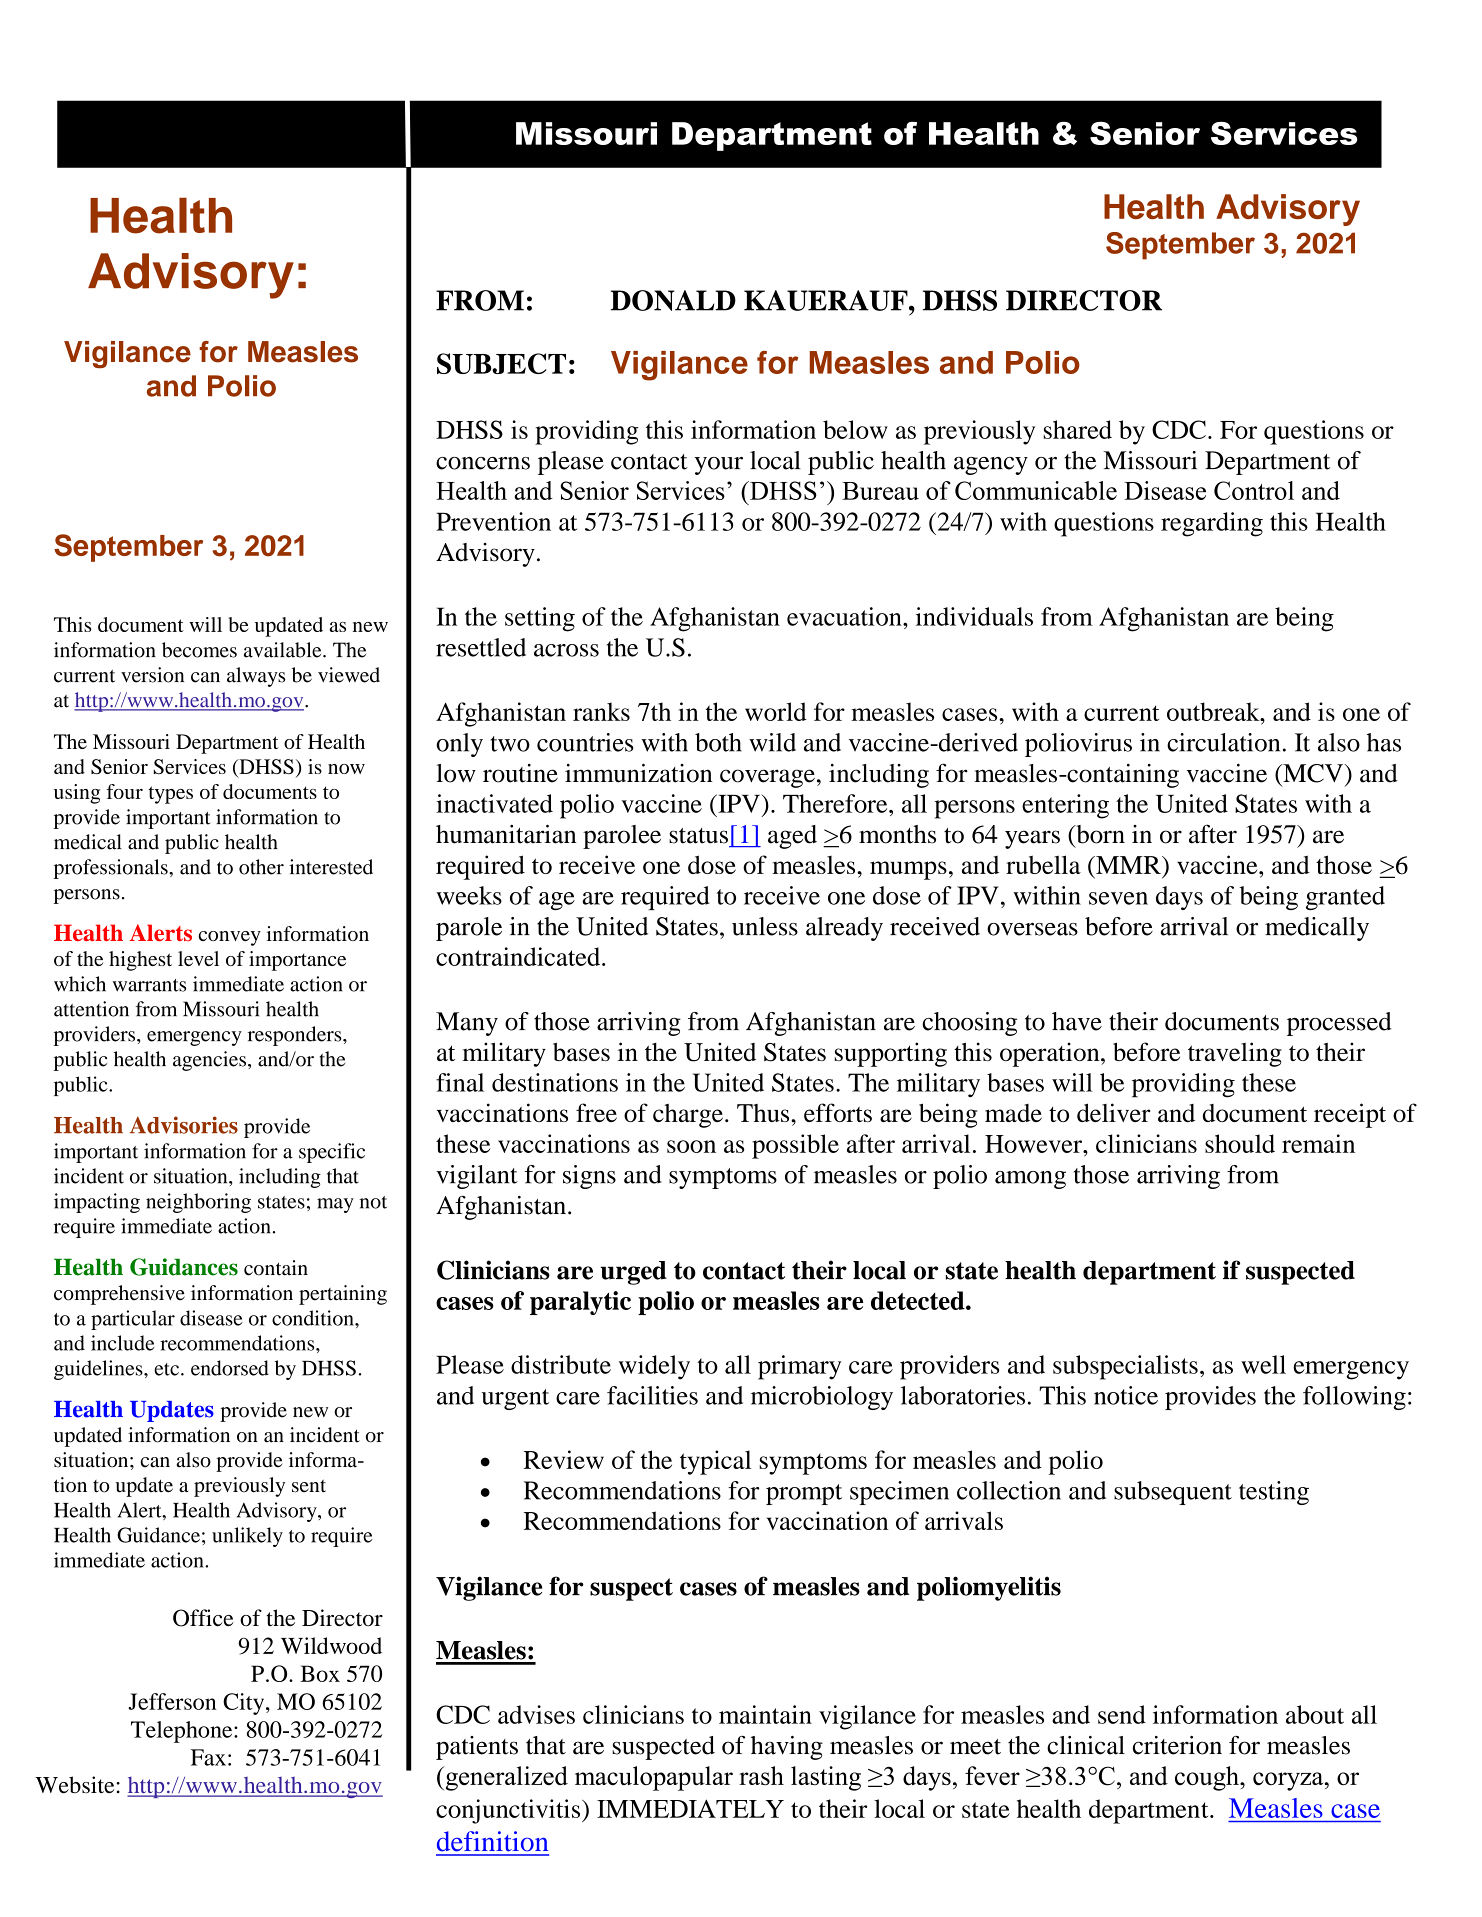 The height and width of the screenshot is (1917, 1482). I want to click on MCV, so click(1313, 773).
